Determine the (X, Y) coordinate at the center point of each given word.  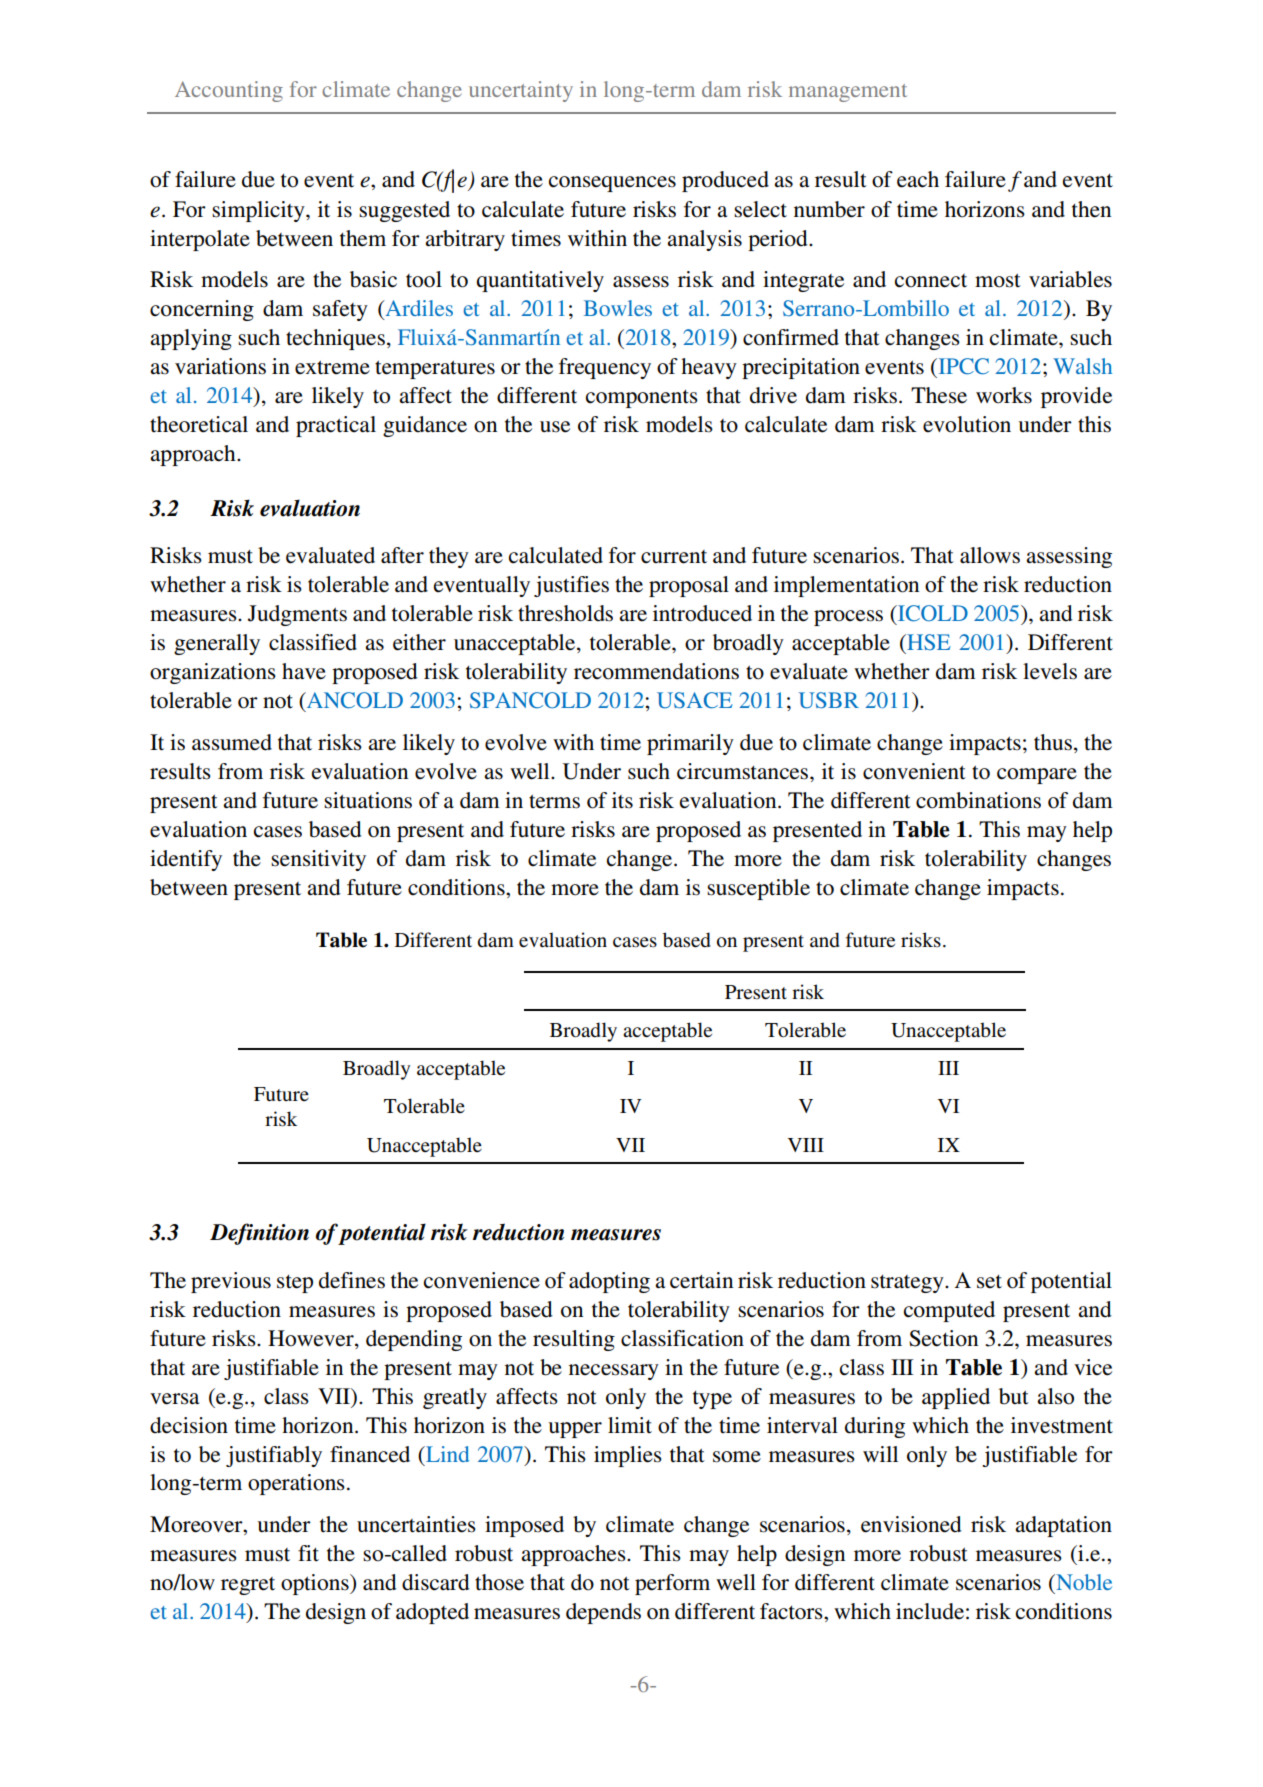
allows (990, 555)
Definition (259, 1234)
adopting (609, 1282)
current (674, 557)
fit (308, 1553)
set (989, 1282)
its (622, 800)
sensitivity (318, 860)
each (918, 179)
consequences (612, 184)
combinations (978, 800)
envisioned (911, 1524)
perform (672, 1584)
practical (336, 426)
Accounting (229, 91)
